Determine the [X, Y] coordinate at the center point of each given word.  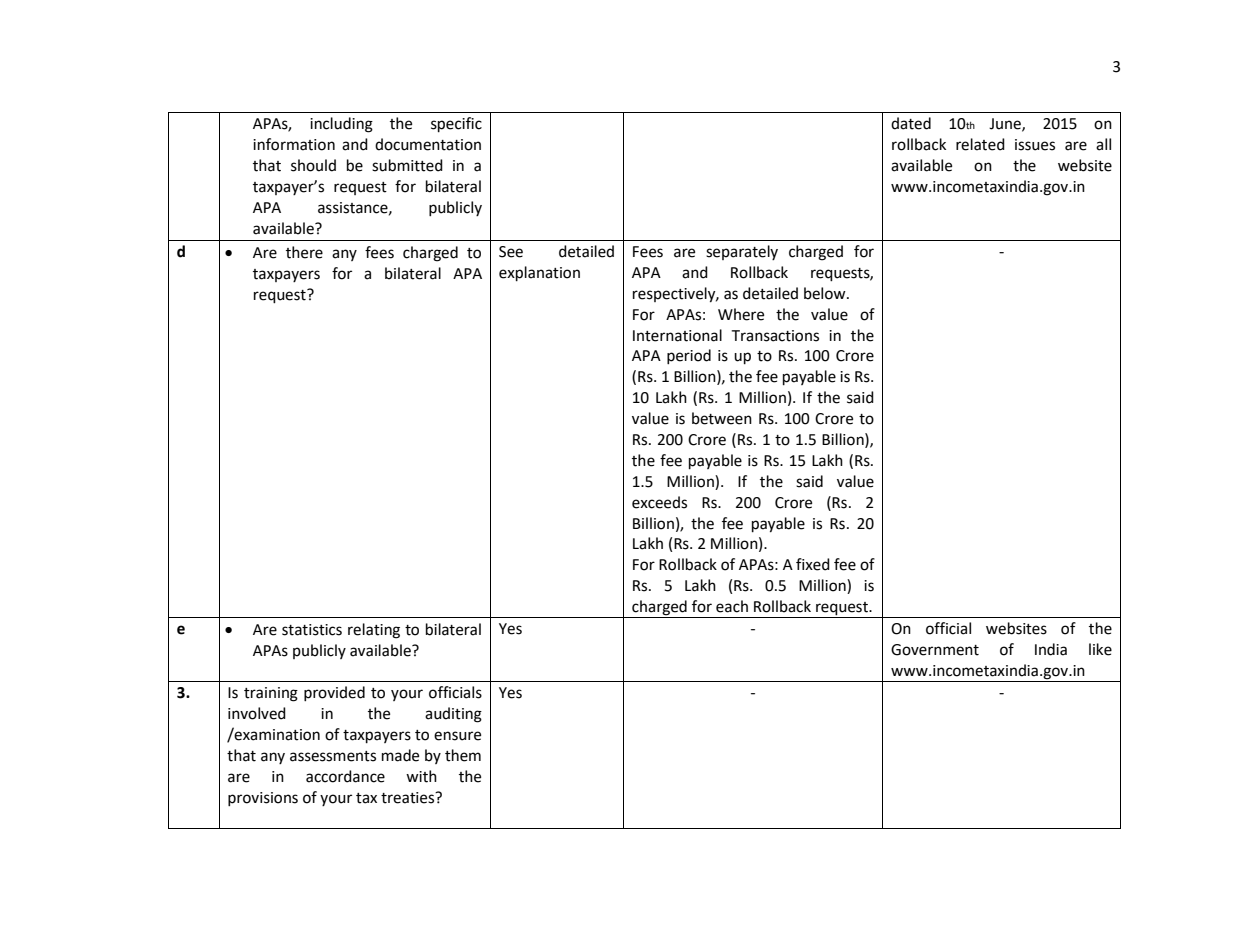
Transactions [775, 336]
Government [935, 650]
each [732, 606]
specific [456, 125]
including [341, 125]
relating [374, 631]
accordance [345, 776]
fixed [813, 564]
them [463, 755]
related [980, 144]
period [689, 356]
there [304, 252]
